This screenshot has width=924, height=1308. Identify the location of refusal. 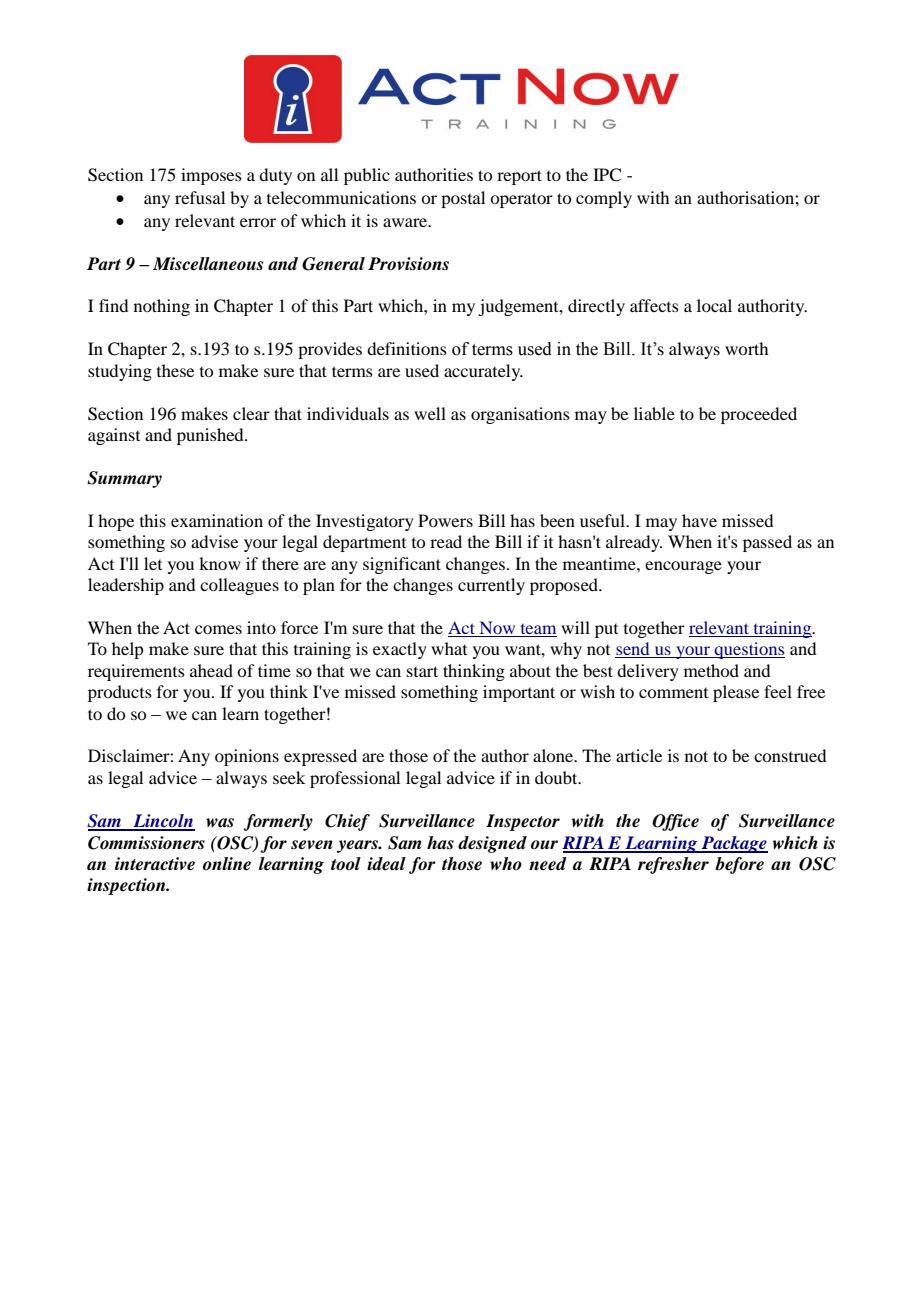
(200, 197).
